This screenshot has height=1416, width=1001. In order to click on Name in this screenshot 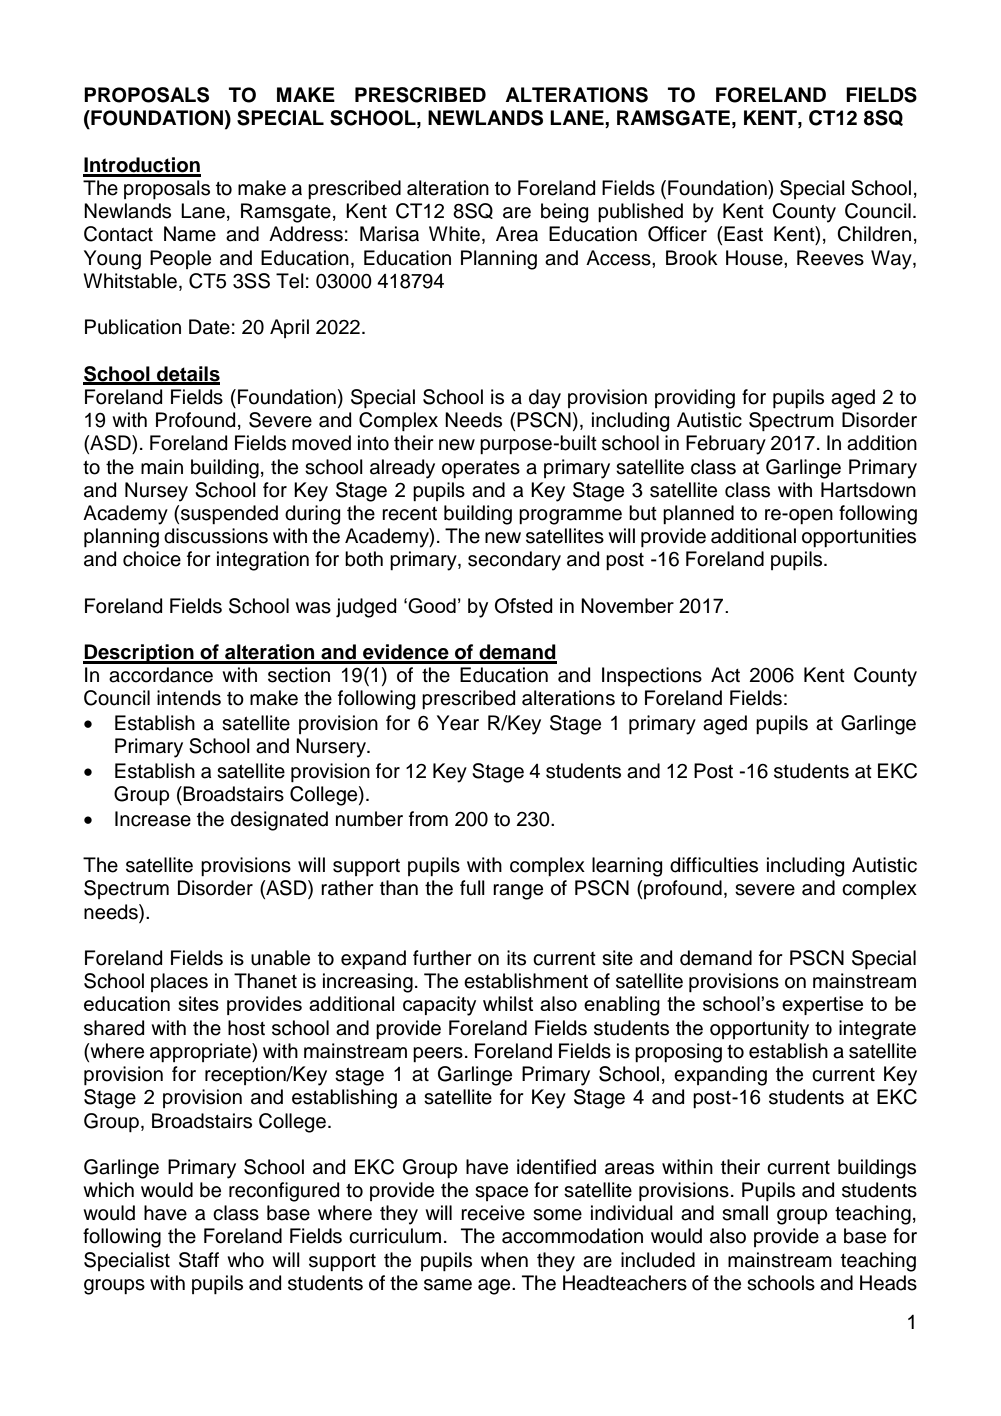, I will do `click(190, 234)`.
